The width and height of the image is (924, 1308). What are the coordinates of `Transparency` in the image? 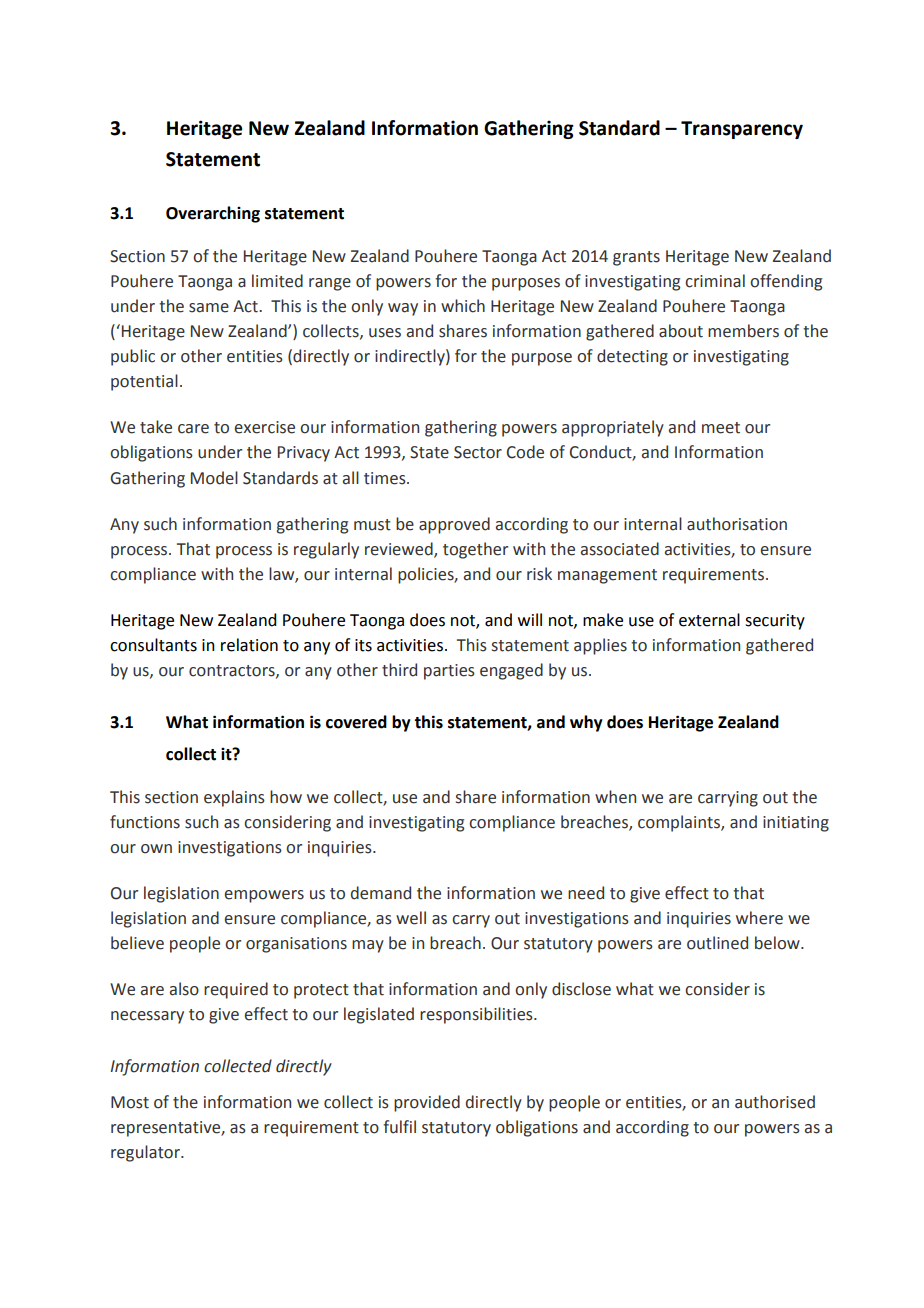 It's located at (742, 130).
